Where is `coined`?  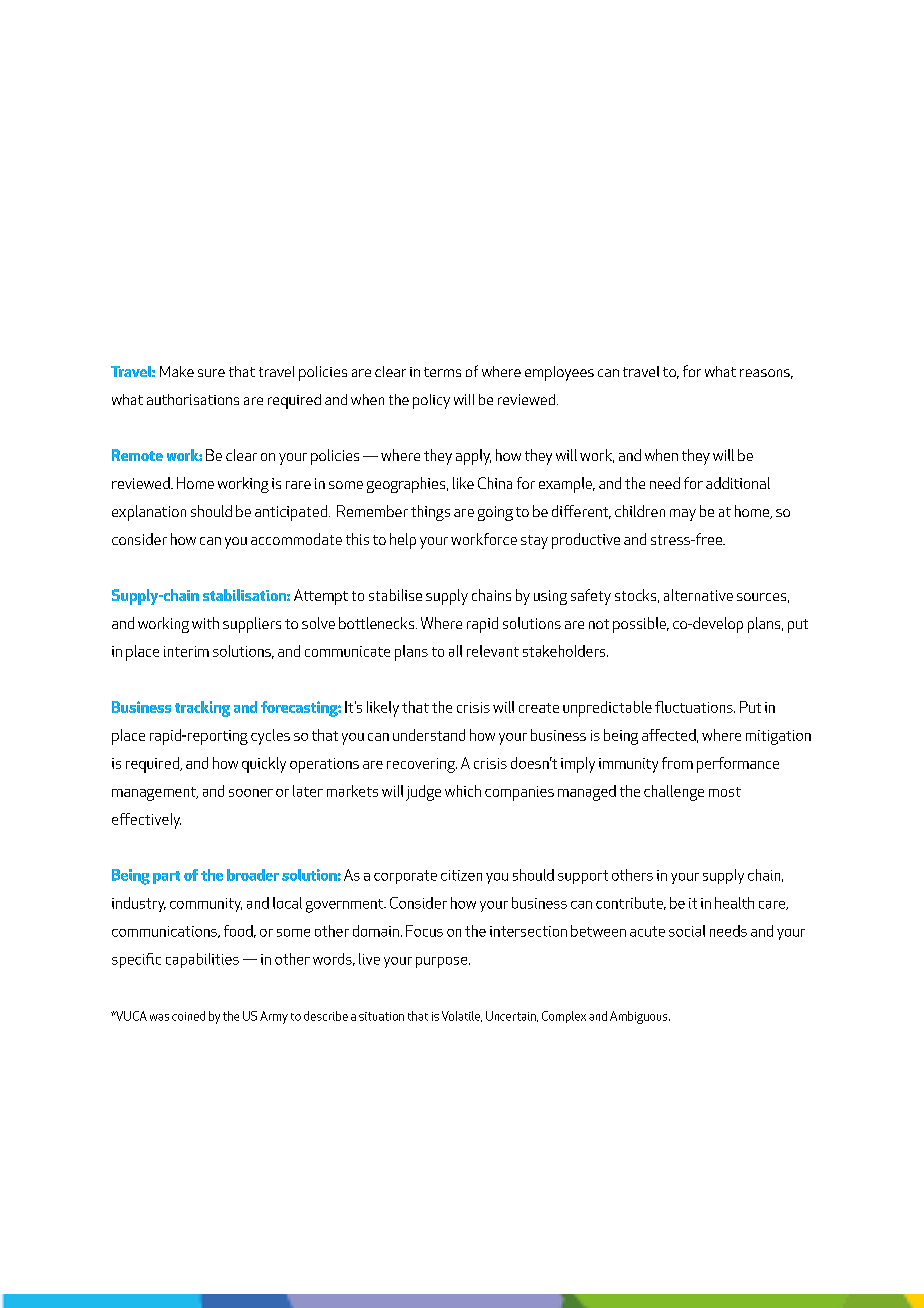
coined is located at coordinates (188, 1016).
